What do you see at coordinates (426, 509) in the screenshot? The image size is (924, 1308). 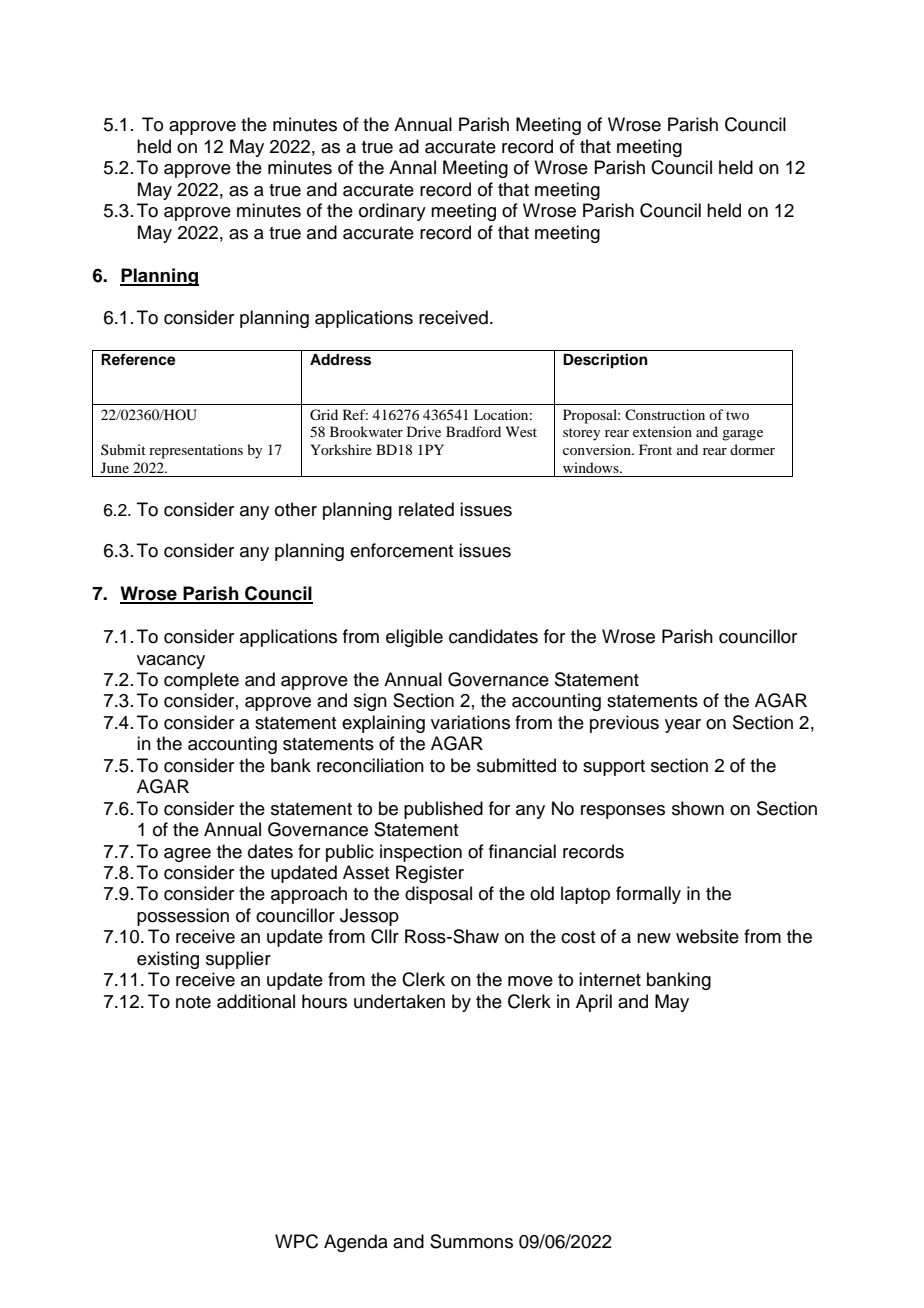 I see `related` at bounding box center [426, 509].
